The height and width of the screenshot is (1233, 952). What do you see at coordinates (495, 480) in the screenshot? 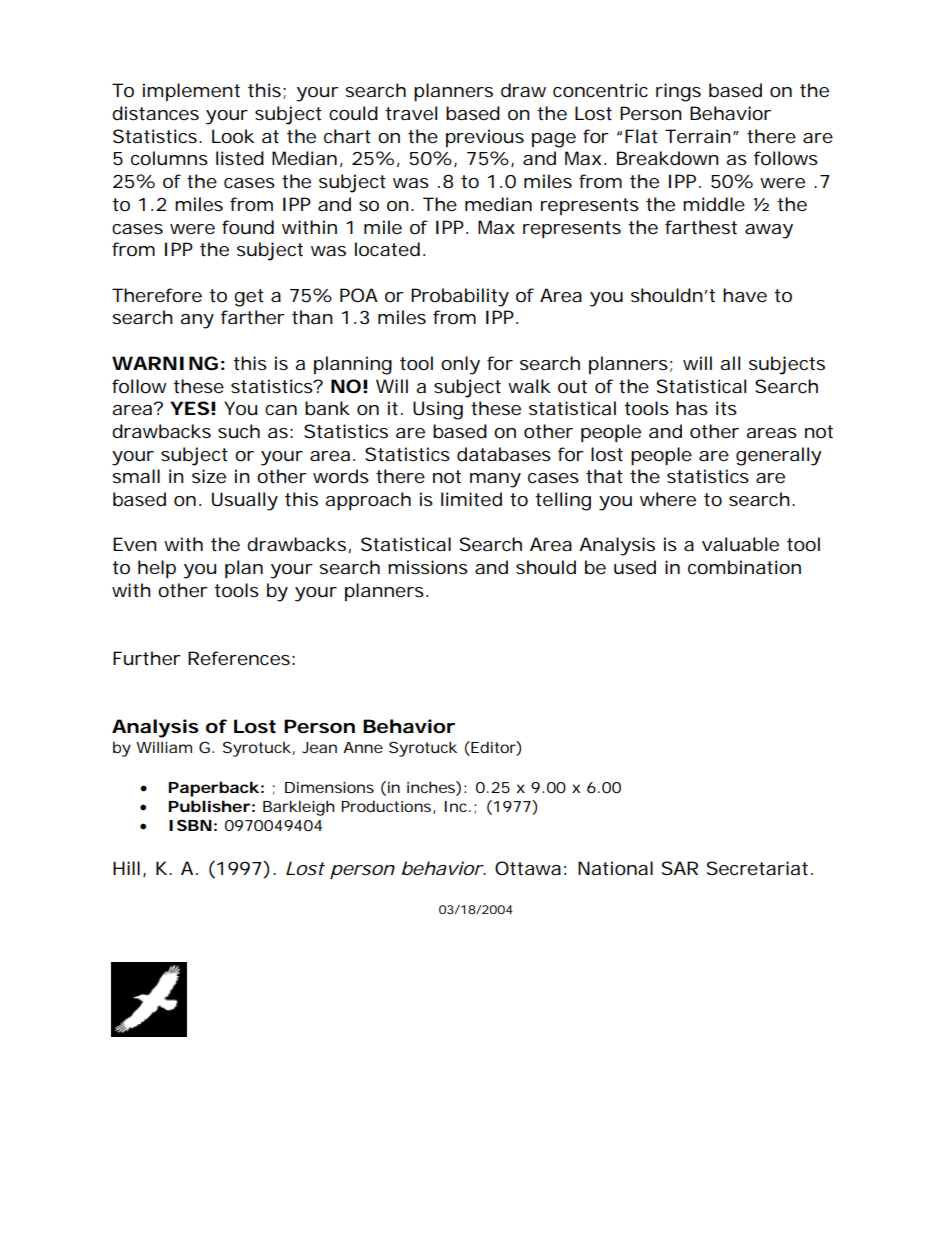
I see `many` at bounding box center [495, 480].
